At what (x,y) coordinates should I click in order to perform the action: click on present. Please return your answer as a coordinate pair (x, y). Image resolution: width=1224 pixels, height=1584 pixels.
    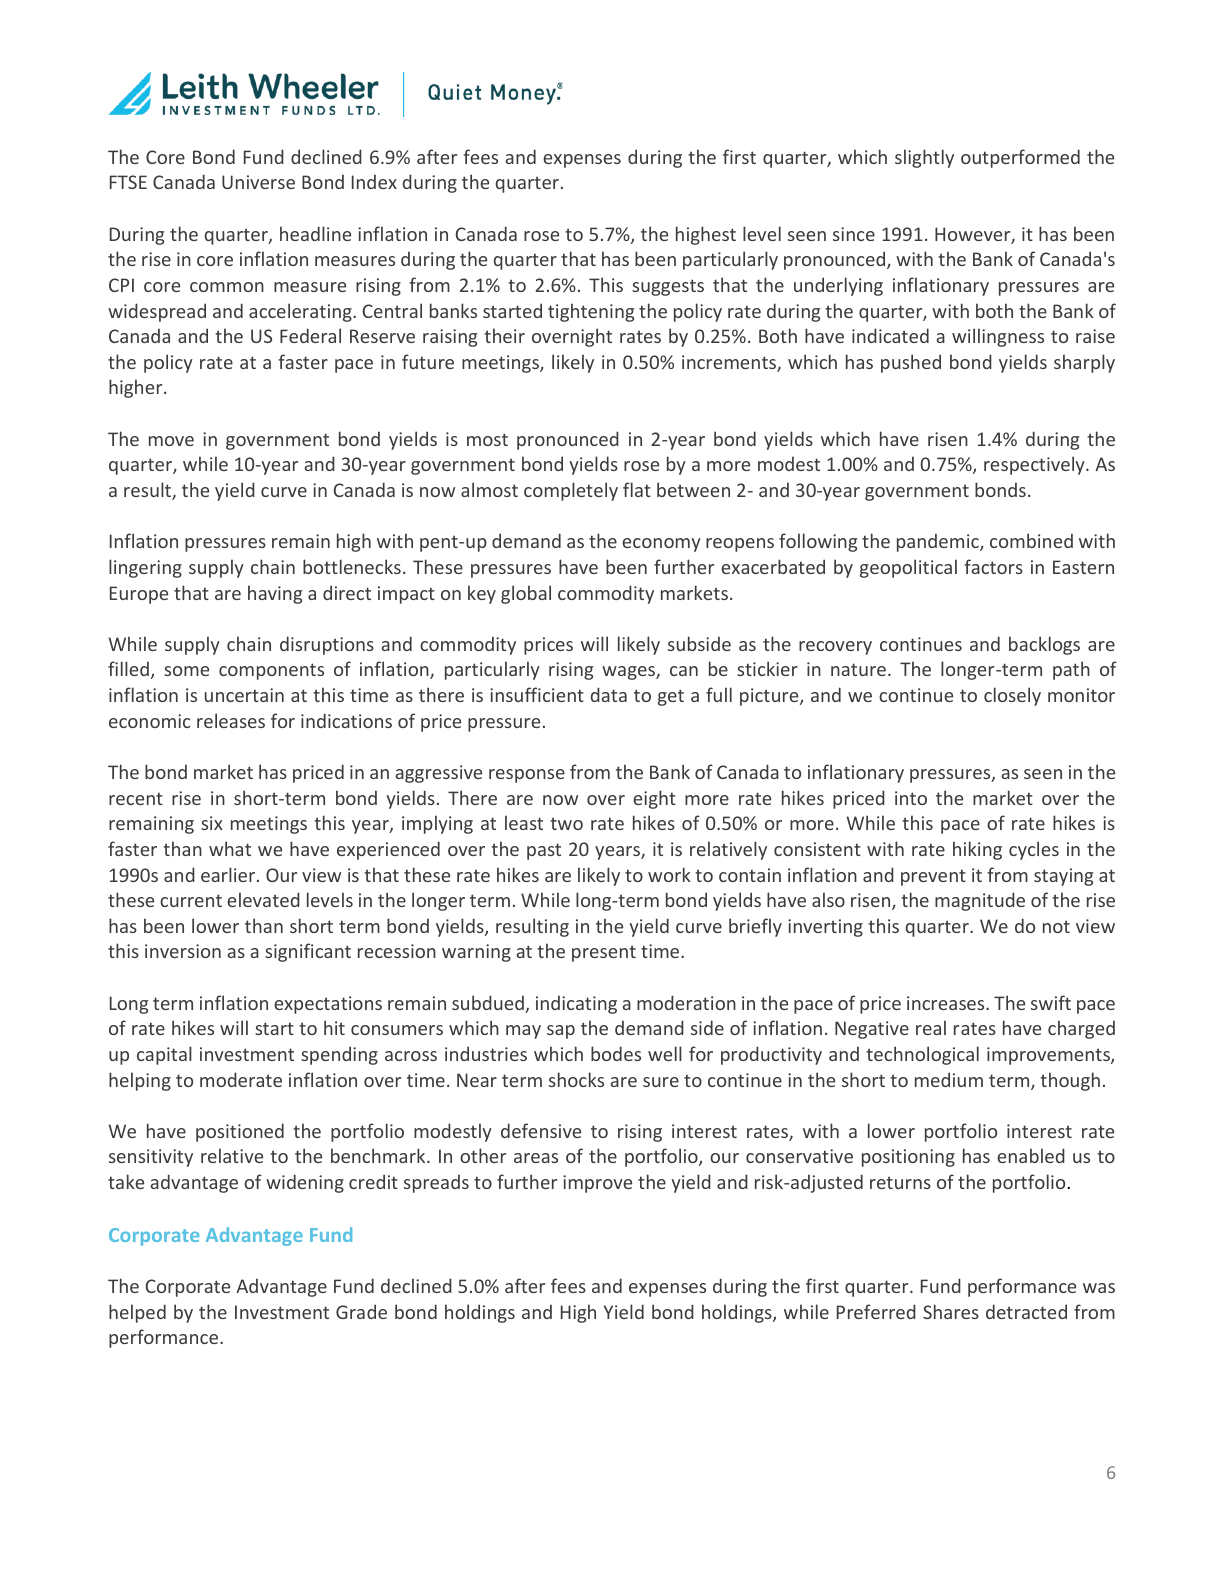
    Looking at the image, I should click on (604, 953).
